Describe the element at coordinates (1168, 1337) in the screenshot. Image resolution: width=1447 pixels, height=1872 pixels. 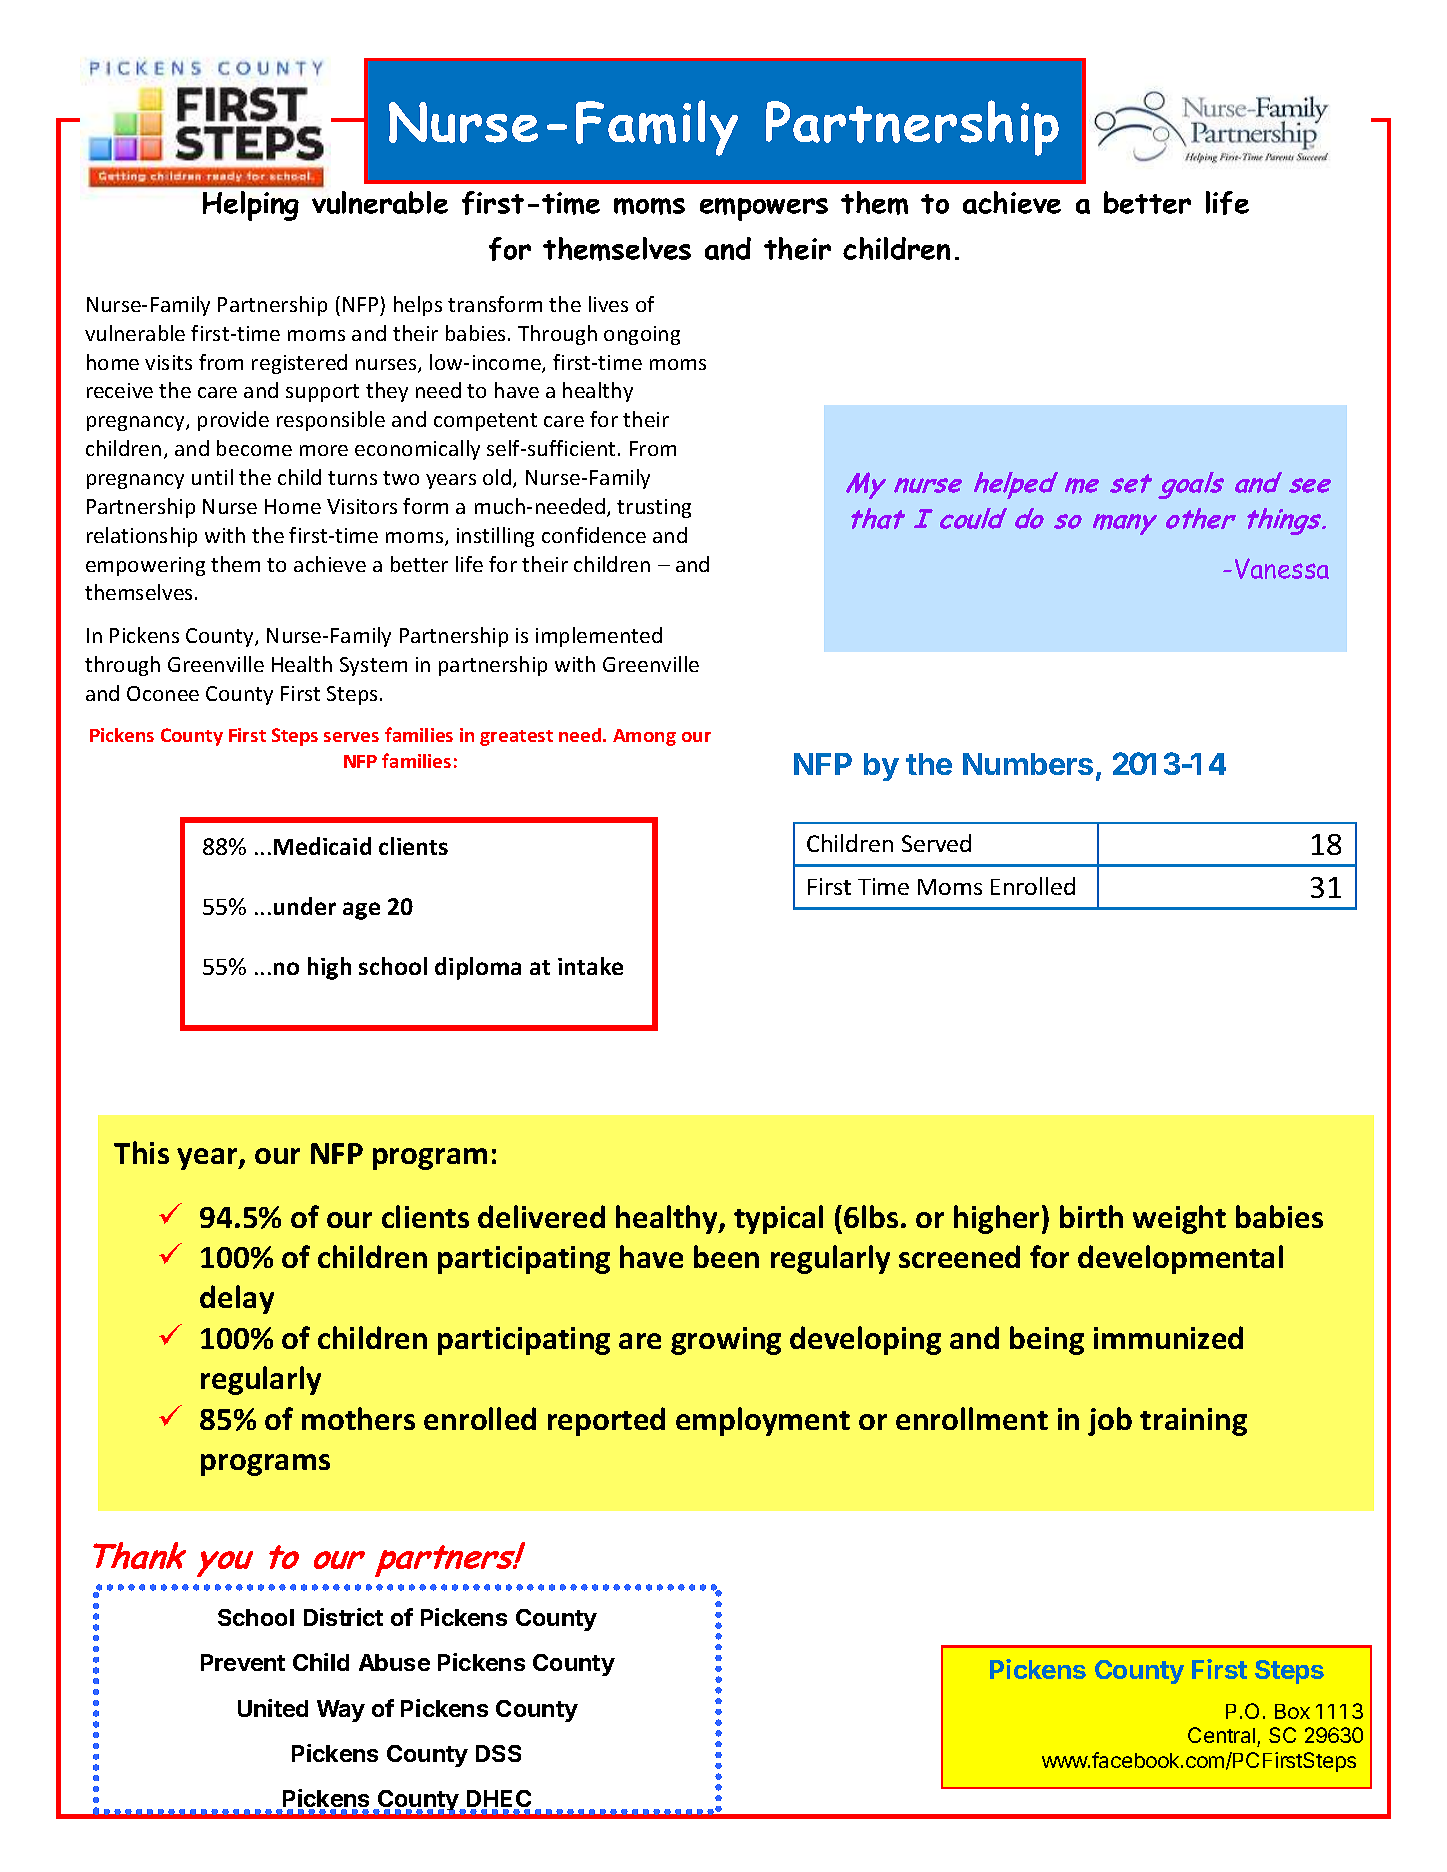
I see `immunized` at that location.
